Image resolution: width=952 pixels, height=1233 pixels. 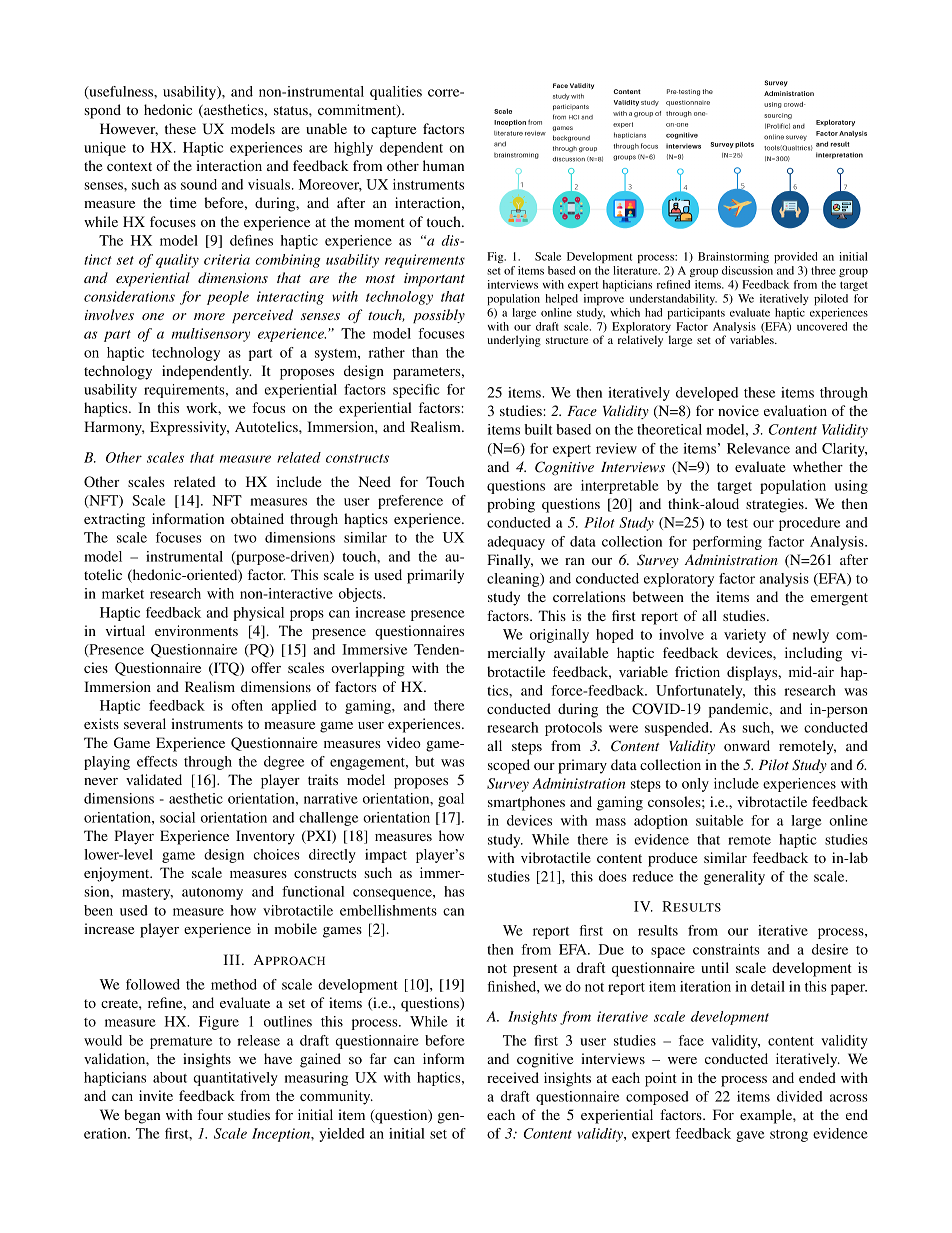 I want to click on validated, so click(x=154, y=779).
